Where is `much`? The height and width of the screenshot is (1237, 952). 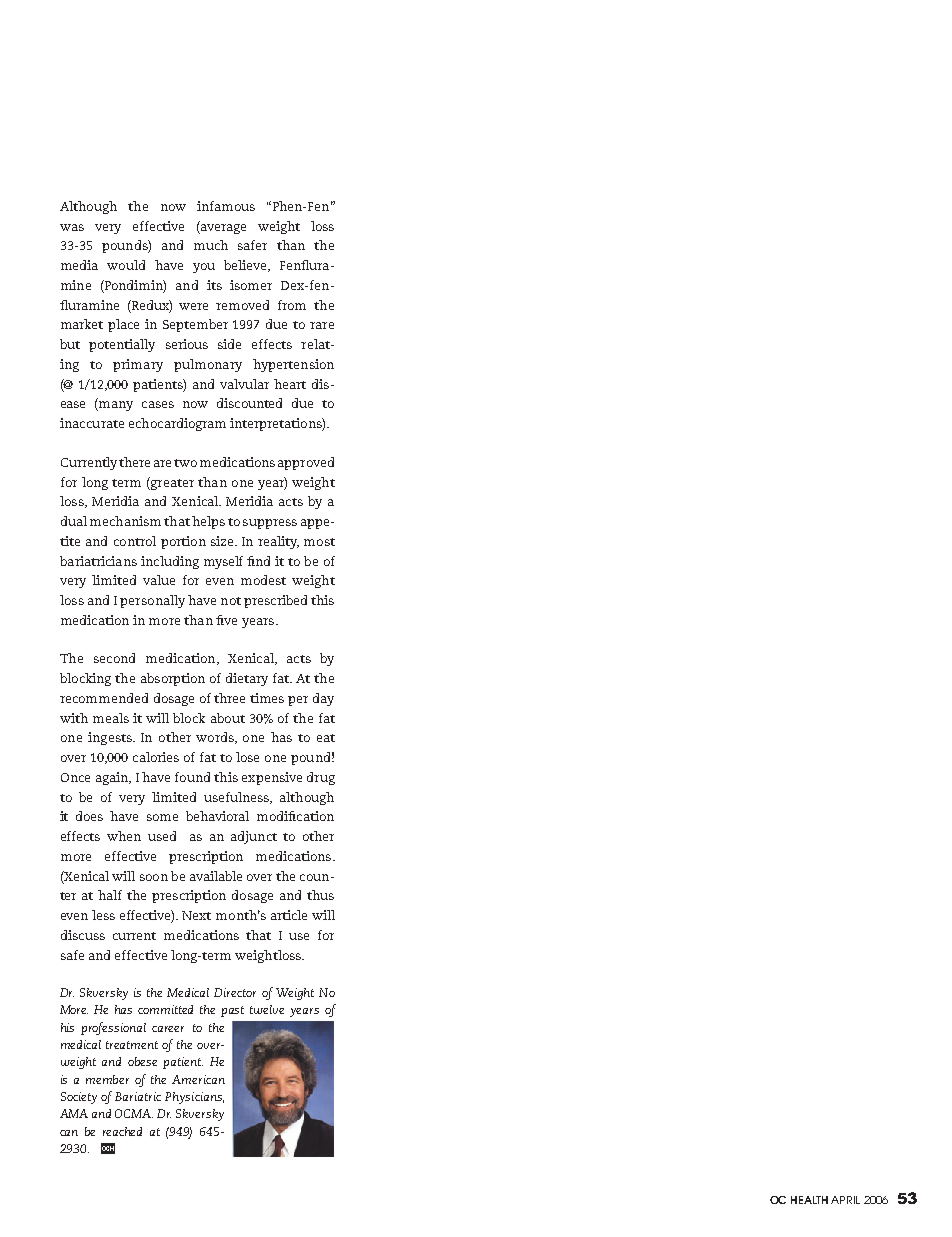
much is located at coordinates (211, 245).
